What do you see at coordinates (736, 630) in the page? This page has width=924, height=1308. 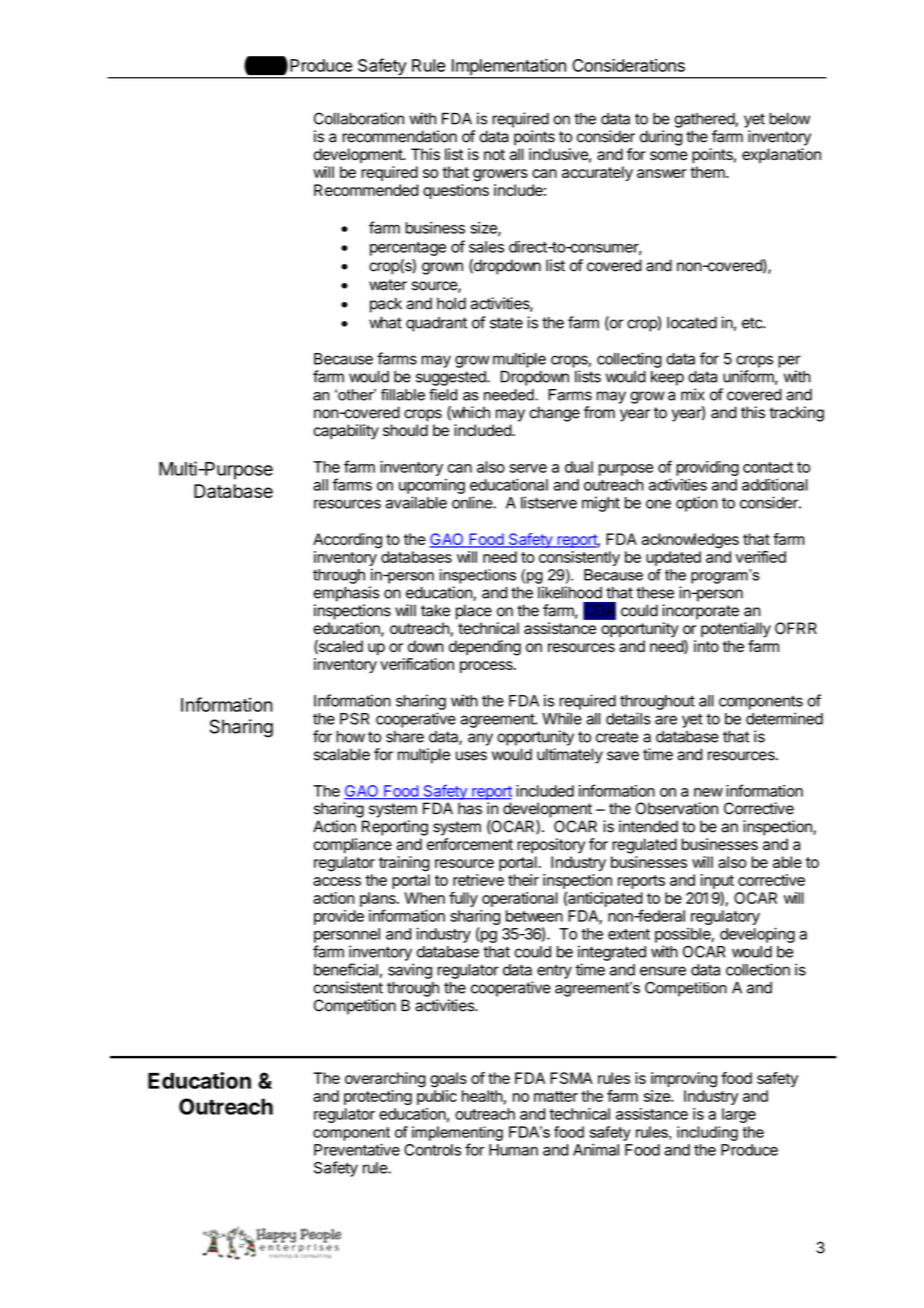 I see `potentially` at bounding box center [736, 630].
